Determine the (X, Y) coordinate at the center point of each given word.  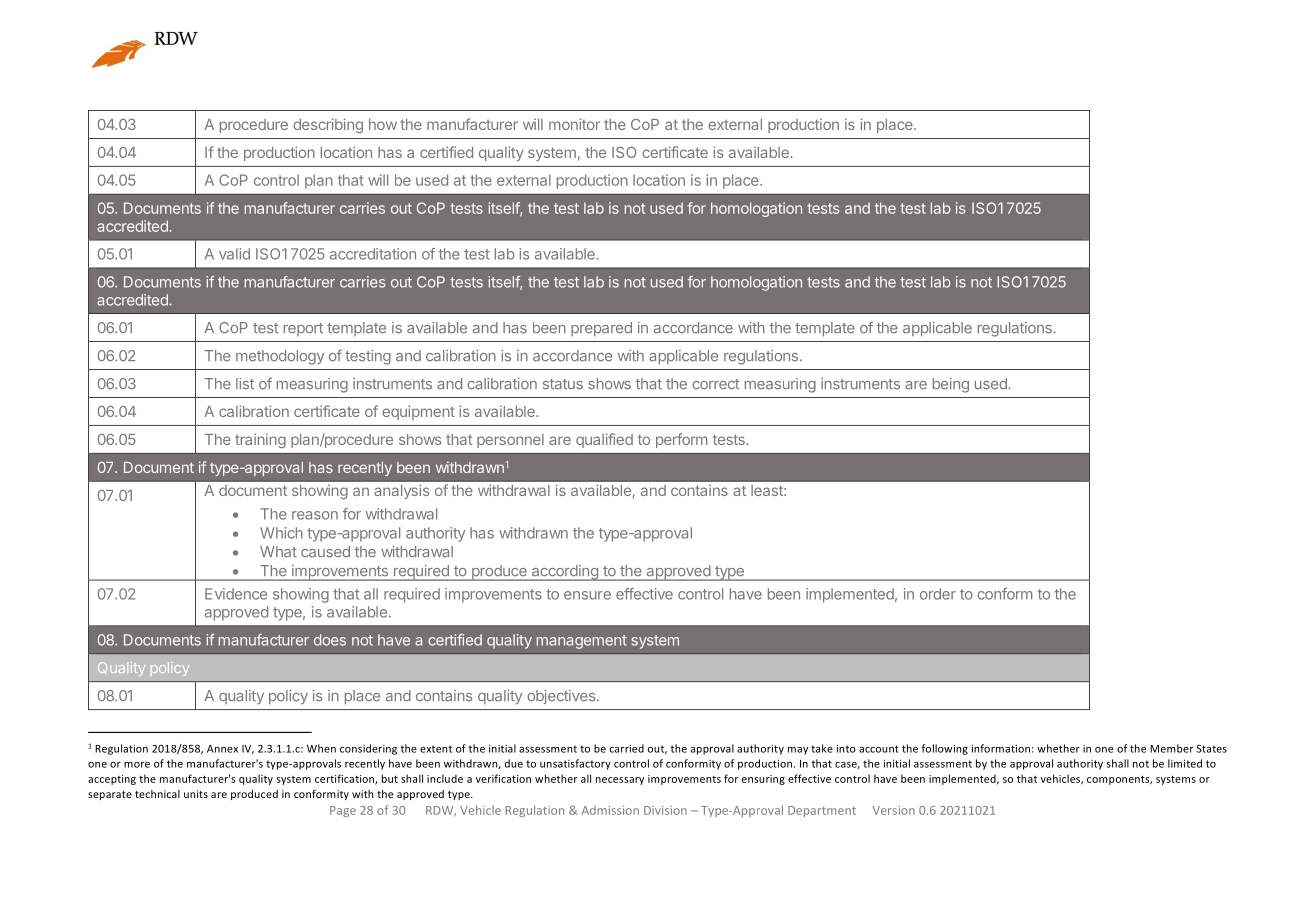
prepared (601, 329)
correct (715, 384)
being (951, 385)
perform (681, 440)
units (196, 794)
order (938, 594)
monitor (574, 124)
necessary (620, 781)
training (260, 440)
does (330, 640)
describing (328, 125)
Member (1171, 748)
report (303, 329)
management (582, 642)
